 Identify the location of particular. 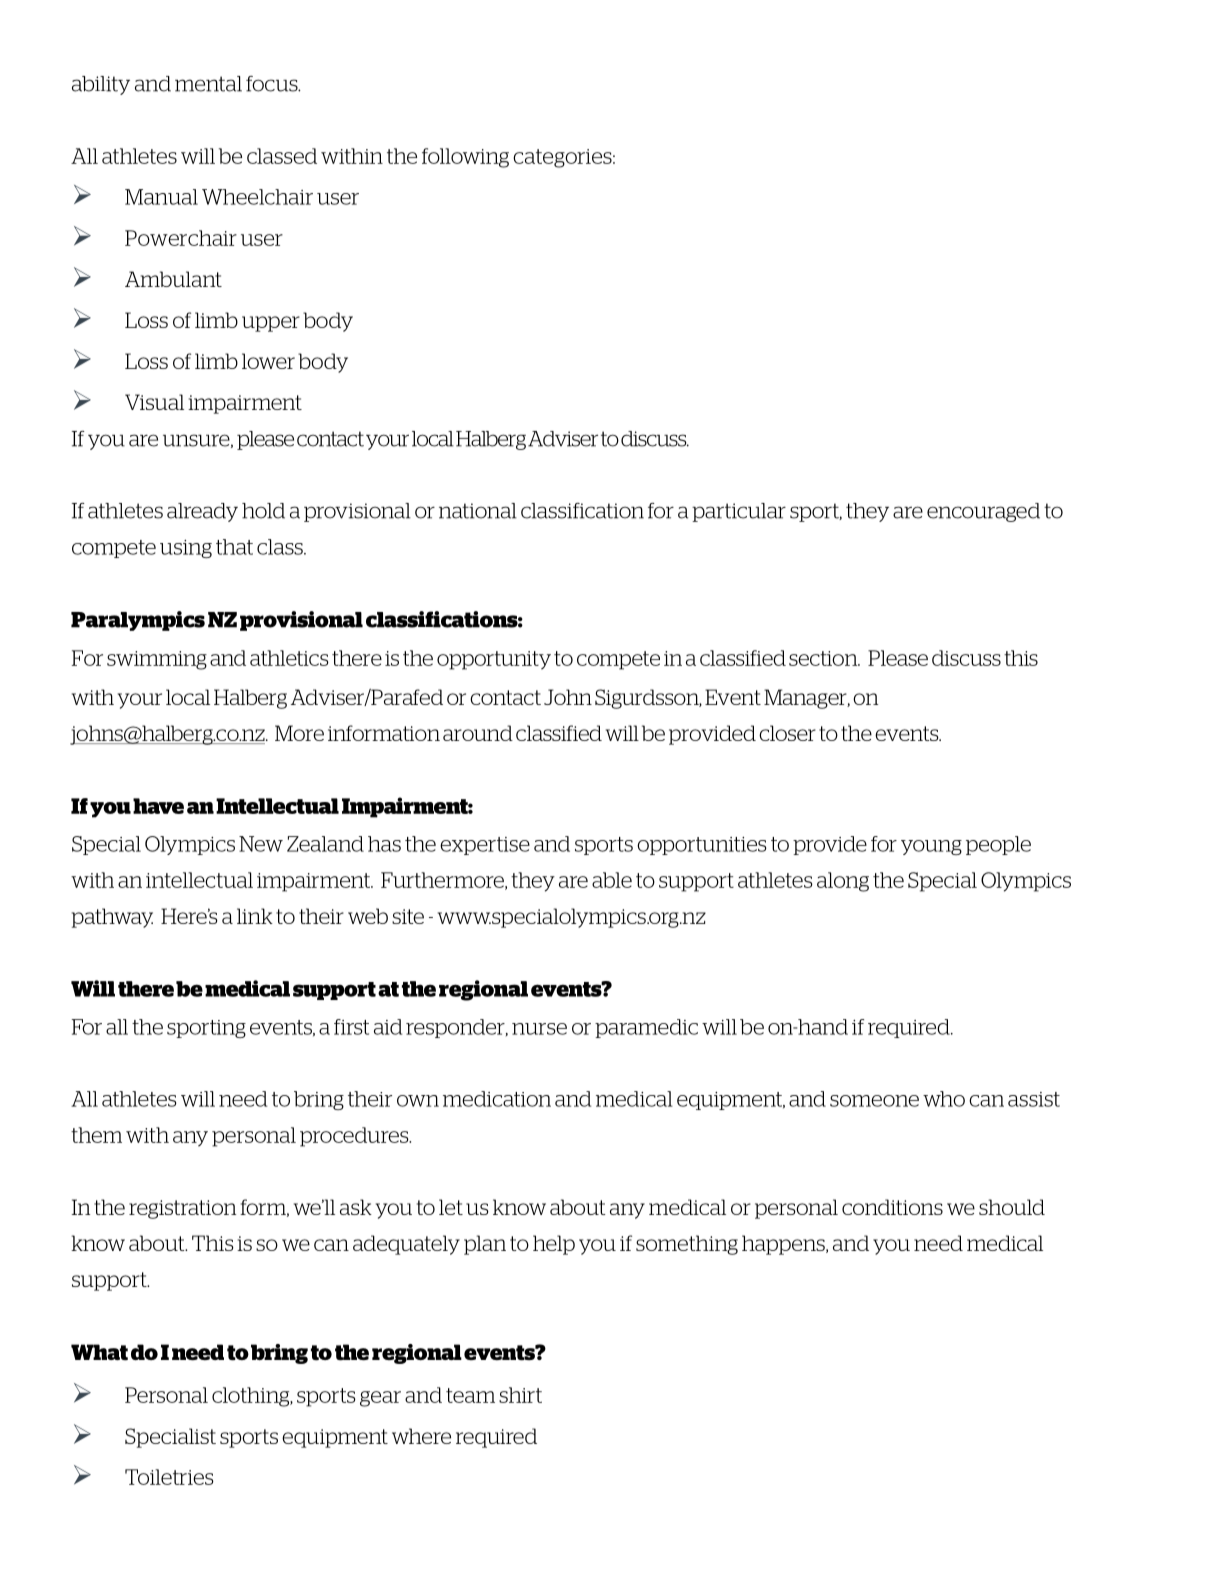
(739, 512).
